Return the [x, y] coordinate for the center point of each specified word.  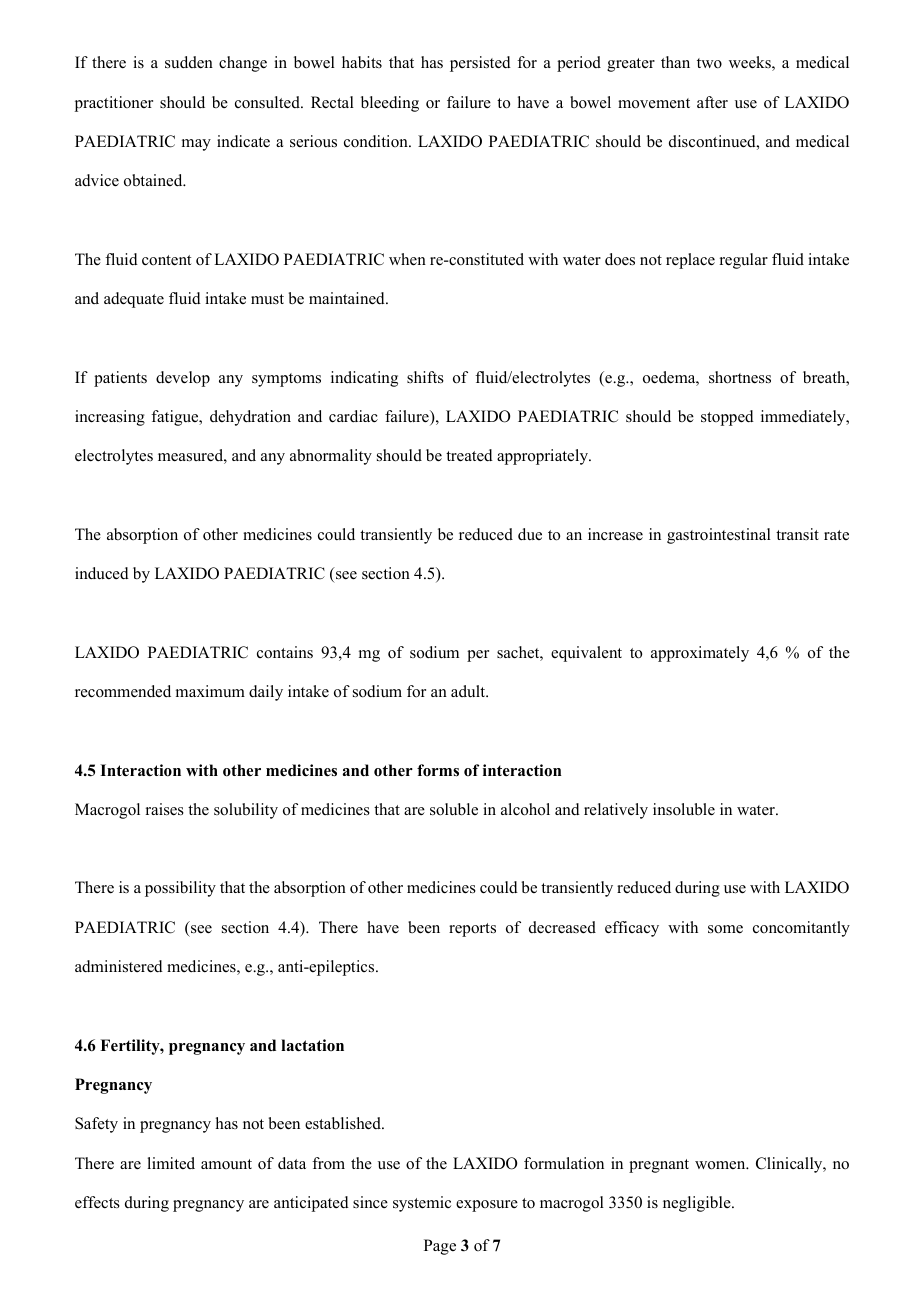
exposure [487, 1206]
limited [171, 1163]
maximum [210, 691]
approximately [700, 654]
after [712, 102]
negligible [698, 1204]
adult [469, 691]
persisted [480, 64]
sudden [189, 62]
